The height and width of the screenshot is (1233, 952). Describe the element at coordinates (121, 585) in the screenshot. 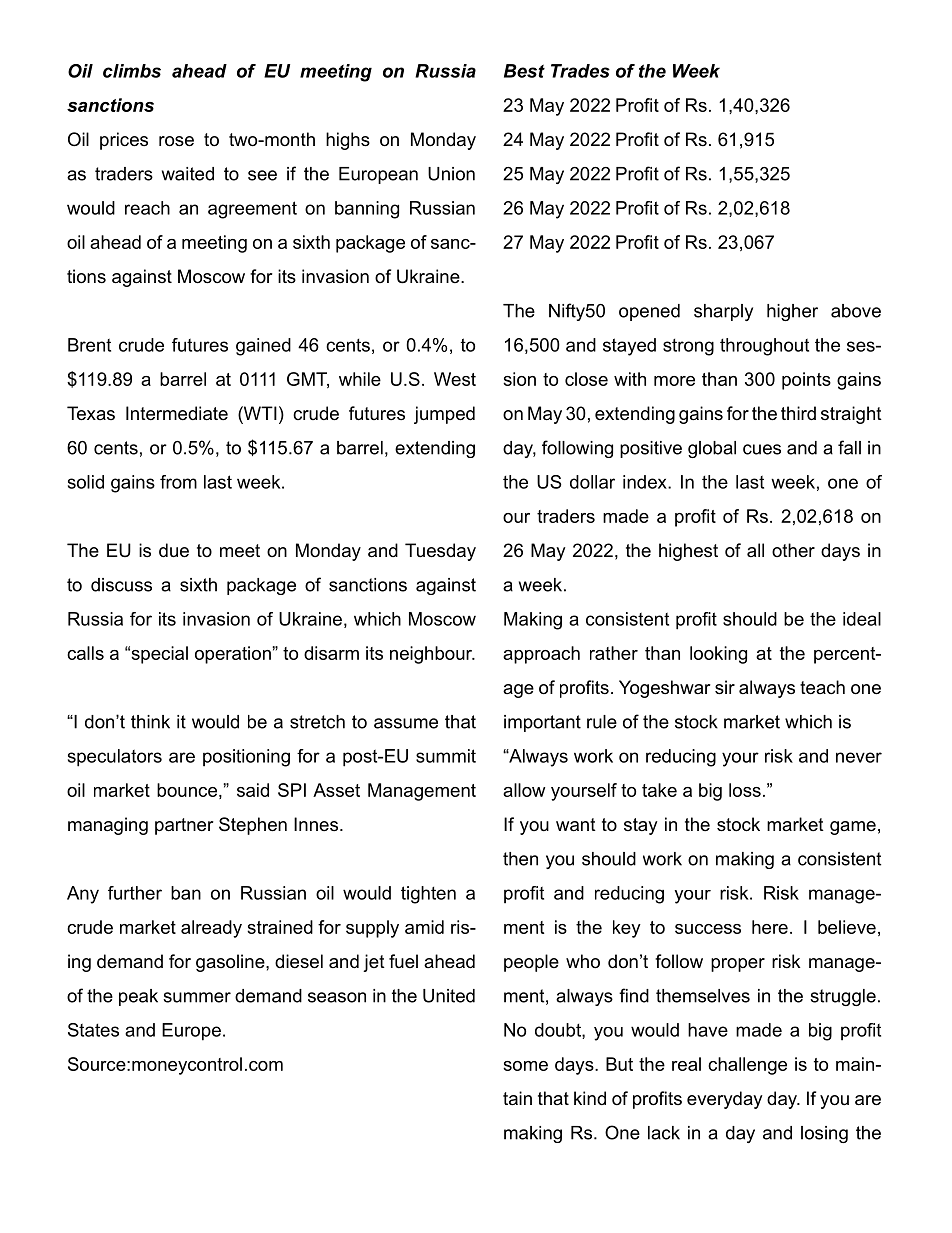

I see `discuss` at that location.
